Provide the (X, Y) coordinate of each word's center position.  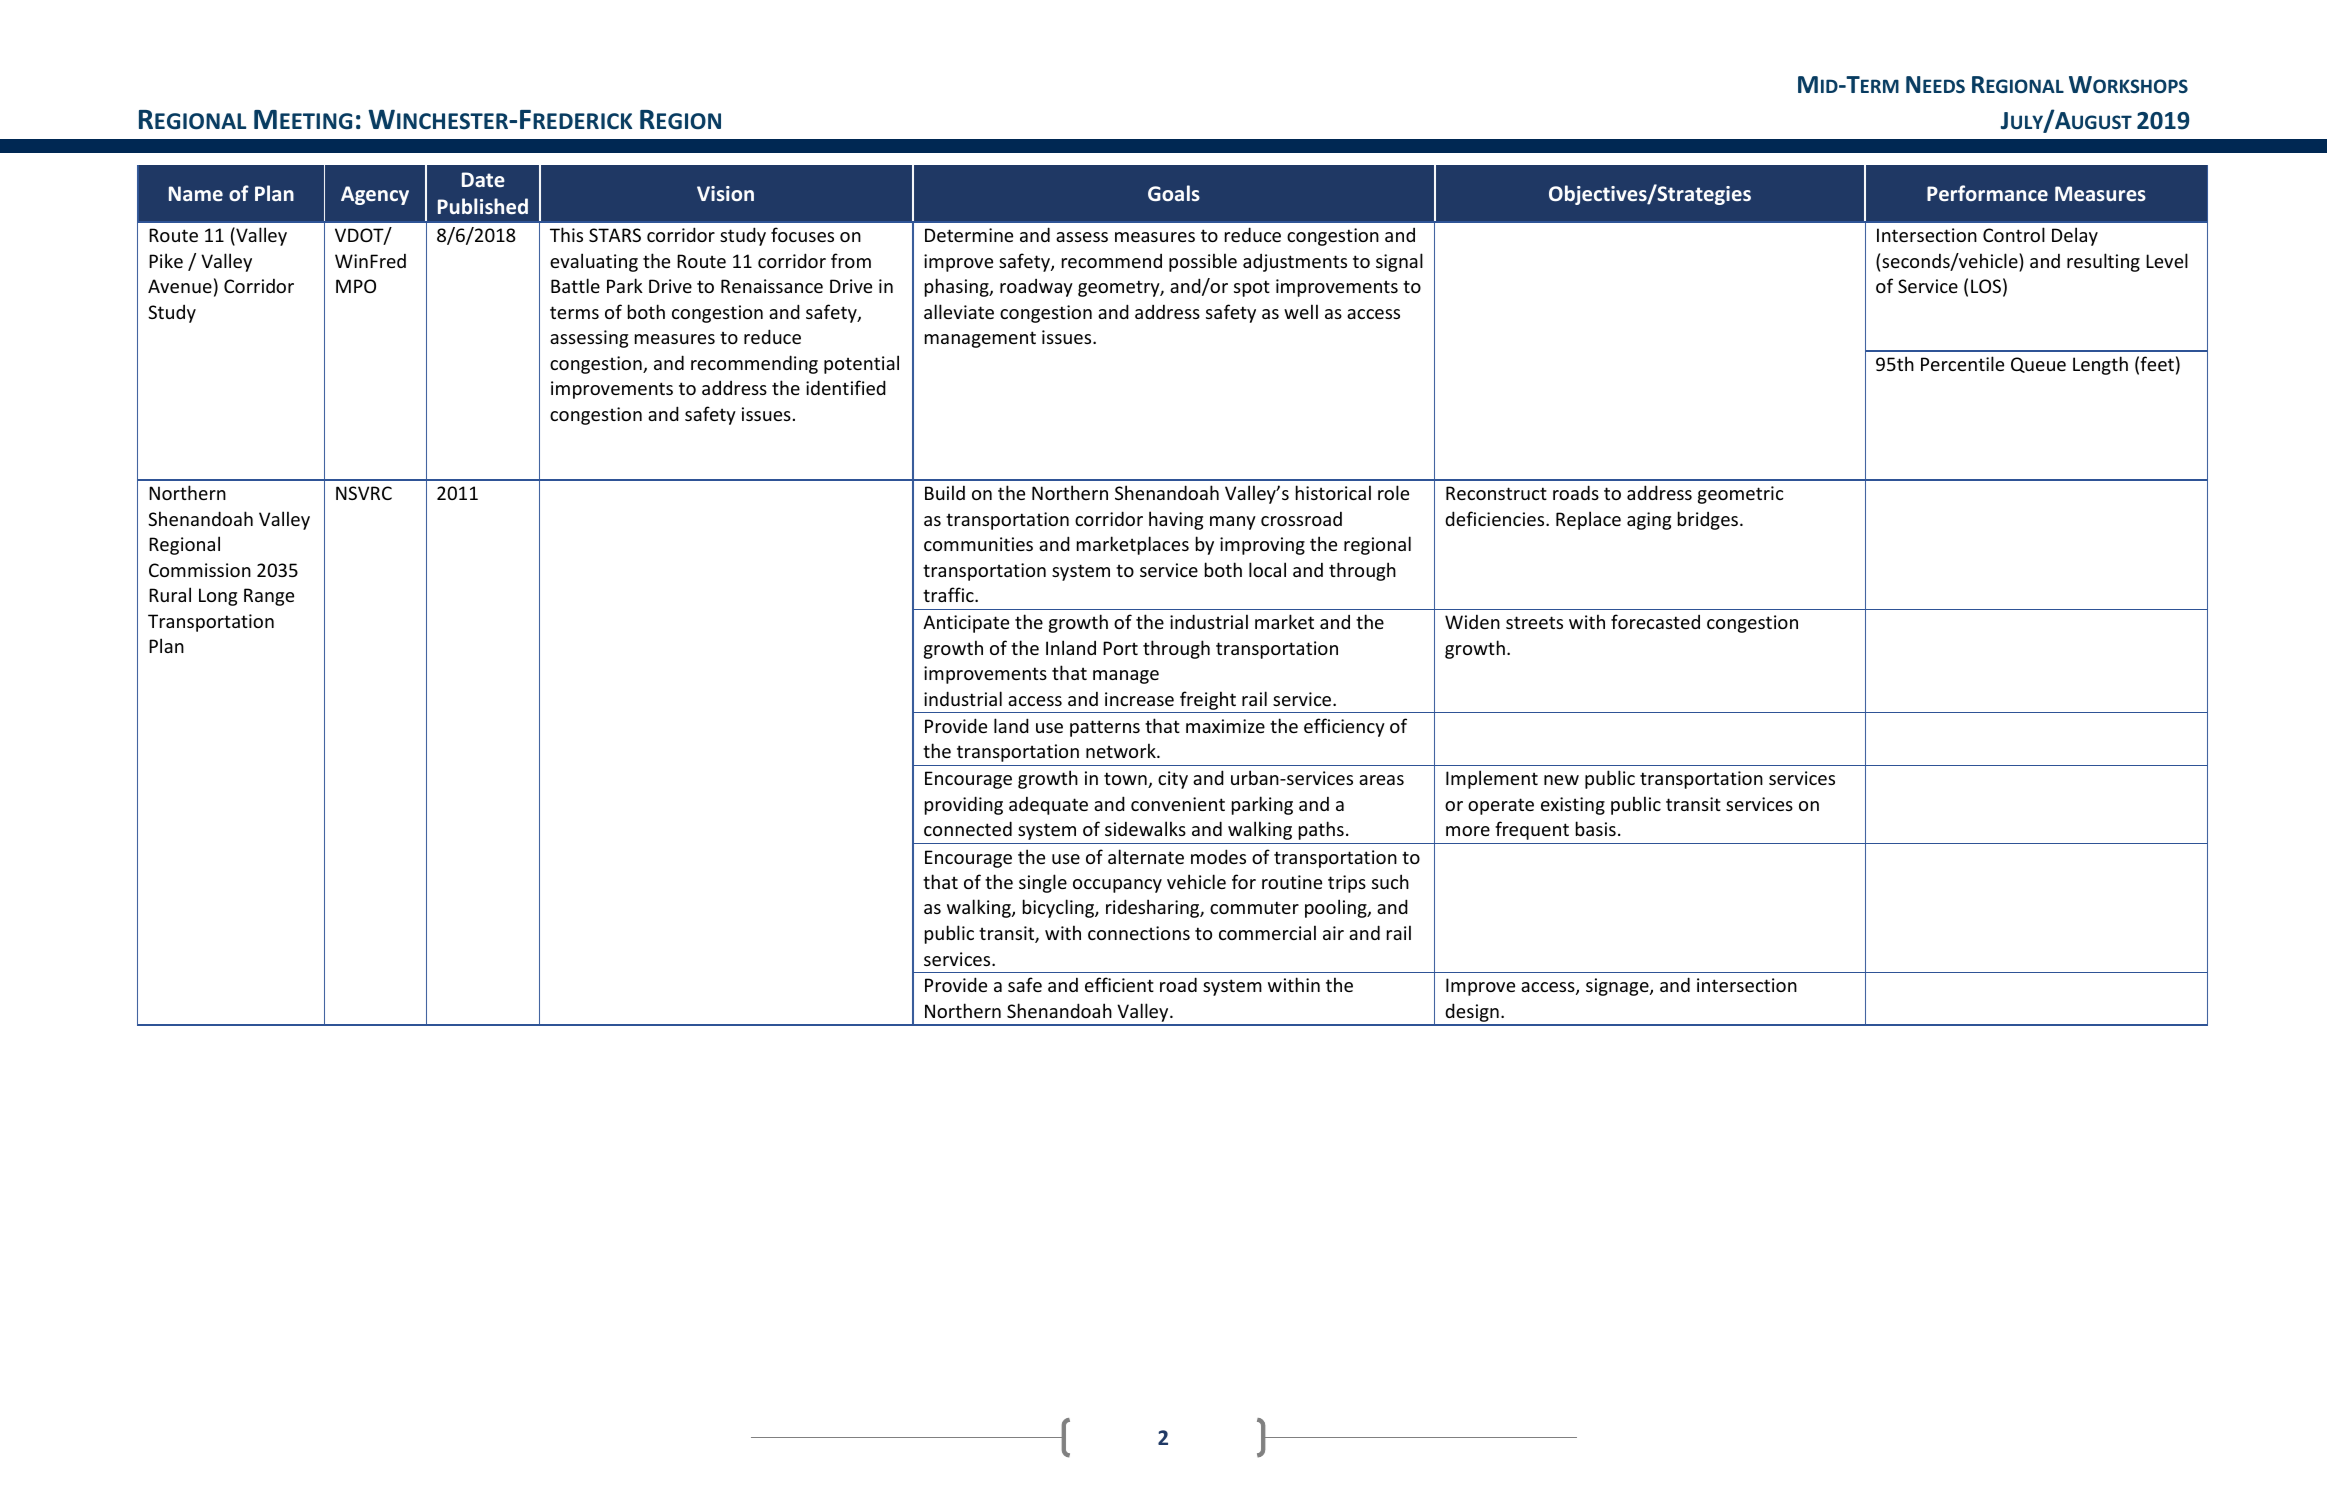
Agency (375, 195)
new (1561, 780)
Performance (1987, 193)
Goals (1174, 193)
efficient (1119, 984)
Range (269, 597)
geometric (1740, 495)
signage (1618, 987)
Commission (200, 570)
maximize (1225, 726)
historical (1333, 492)
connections (1139, 933)
